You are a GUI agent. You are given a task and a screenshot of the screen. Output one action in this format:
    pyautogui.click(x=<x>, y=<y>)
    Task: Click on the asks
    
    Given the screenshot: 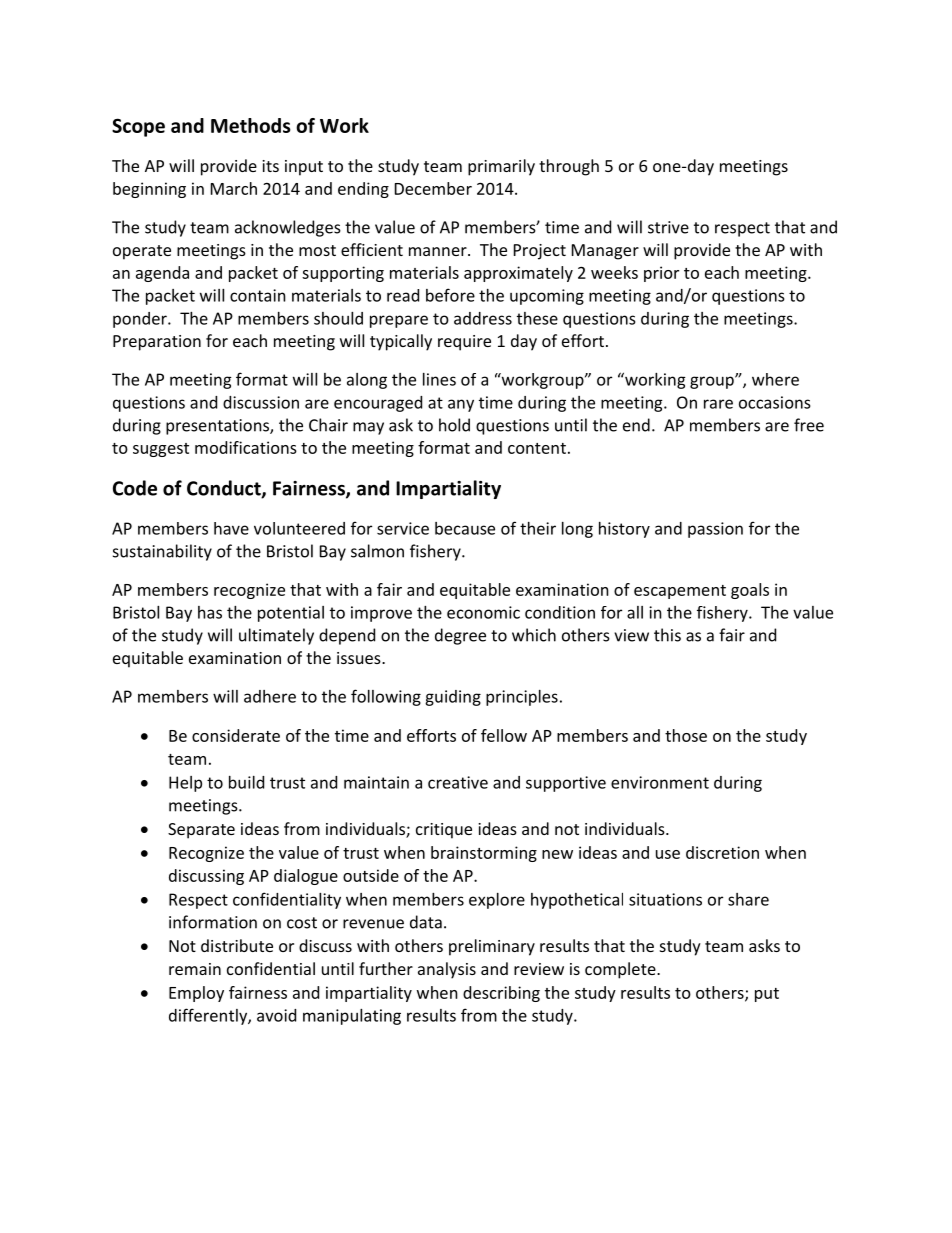 What is the action you would take?
    pyautogui.click(x=764, y=945)
